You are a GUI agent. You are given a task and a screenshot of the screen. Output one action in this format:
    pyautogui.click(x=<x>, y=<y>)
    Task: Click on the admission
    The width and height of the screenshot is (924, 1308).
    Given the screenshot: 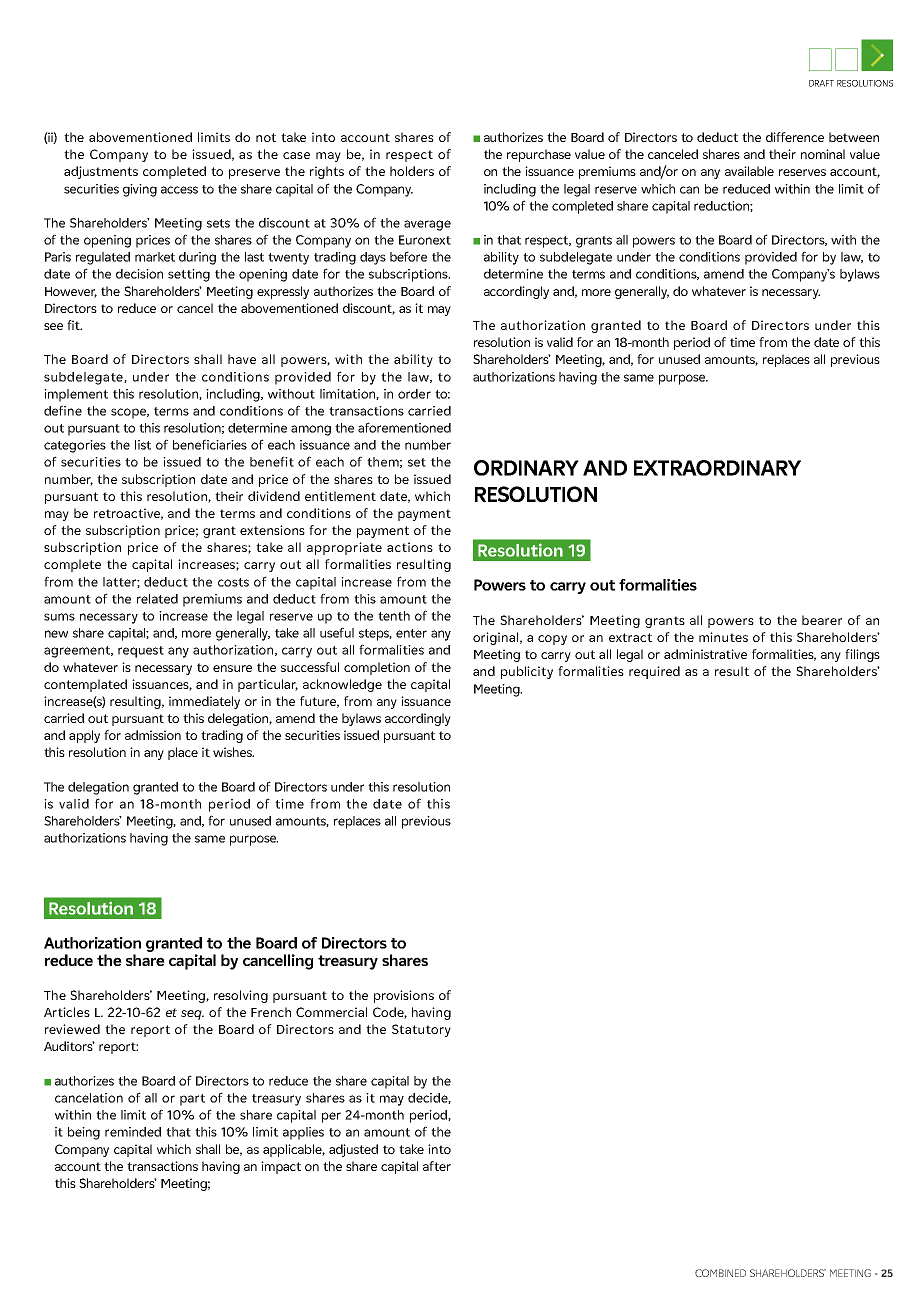 What is the action you would take?
    pyautogui.click(x=153, y=735)
